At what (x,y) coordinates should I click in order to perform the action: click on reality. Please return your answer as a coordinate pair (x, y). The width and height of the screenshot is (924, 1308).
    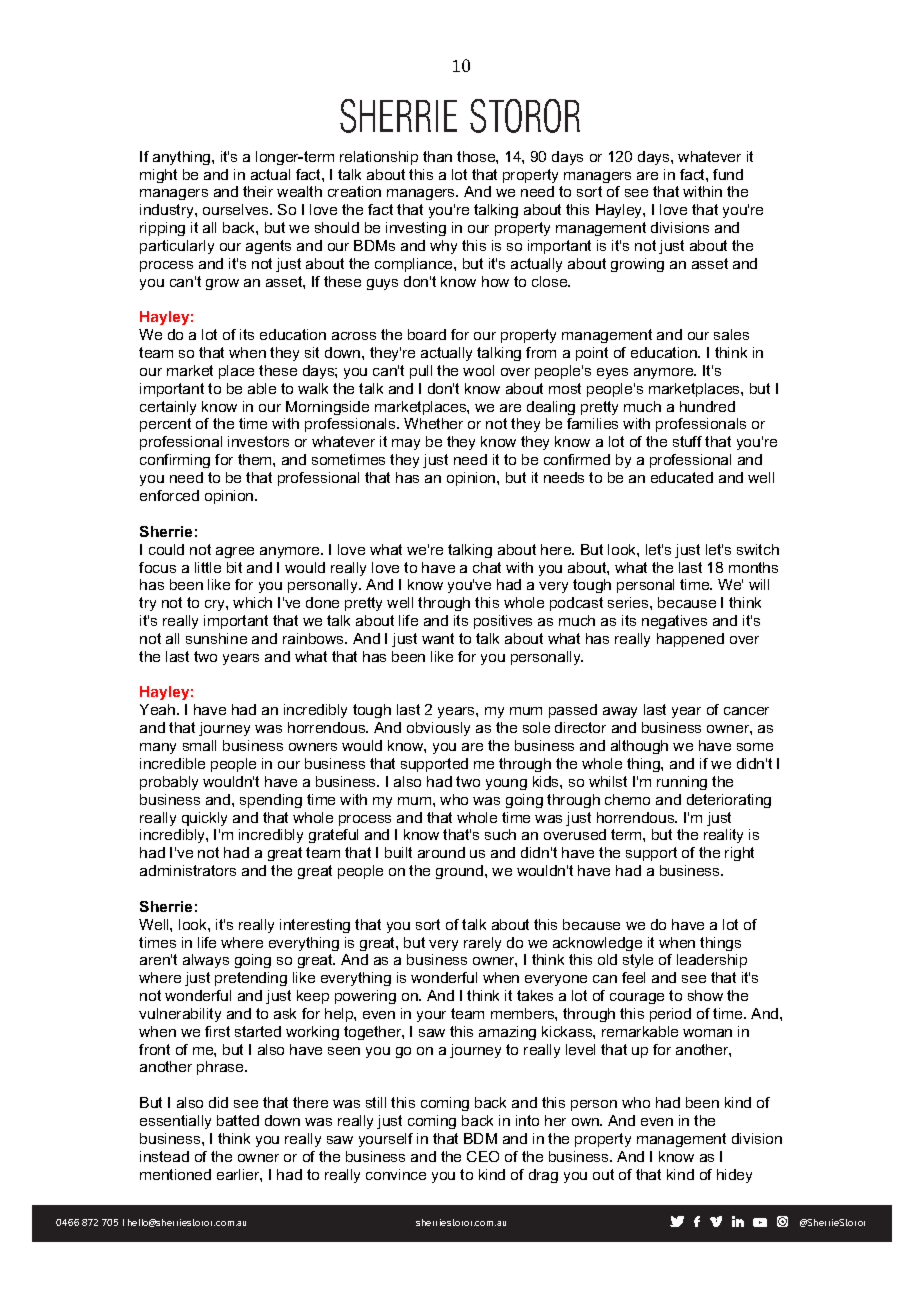
    Looking at the image, I should click on (723, 836).
